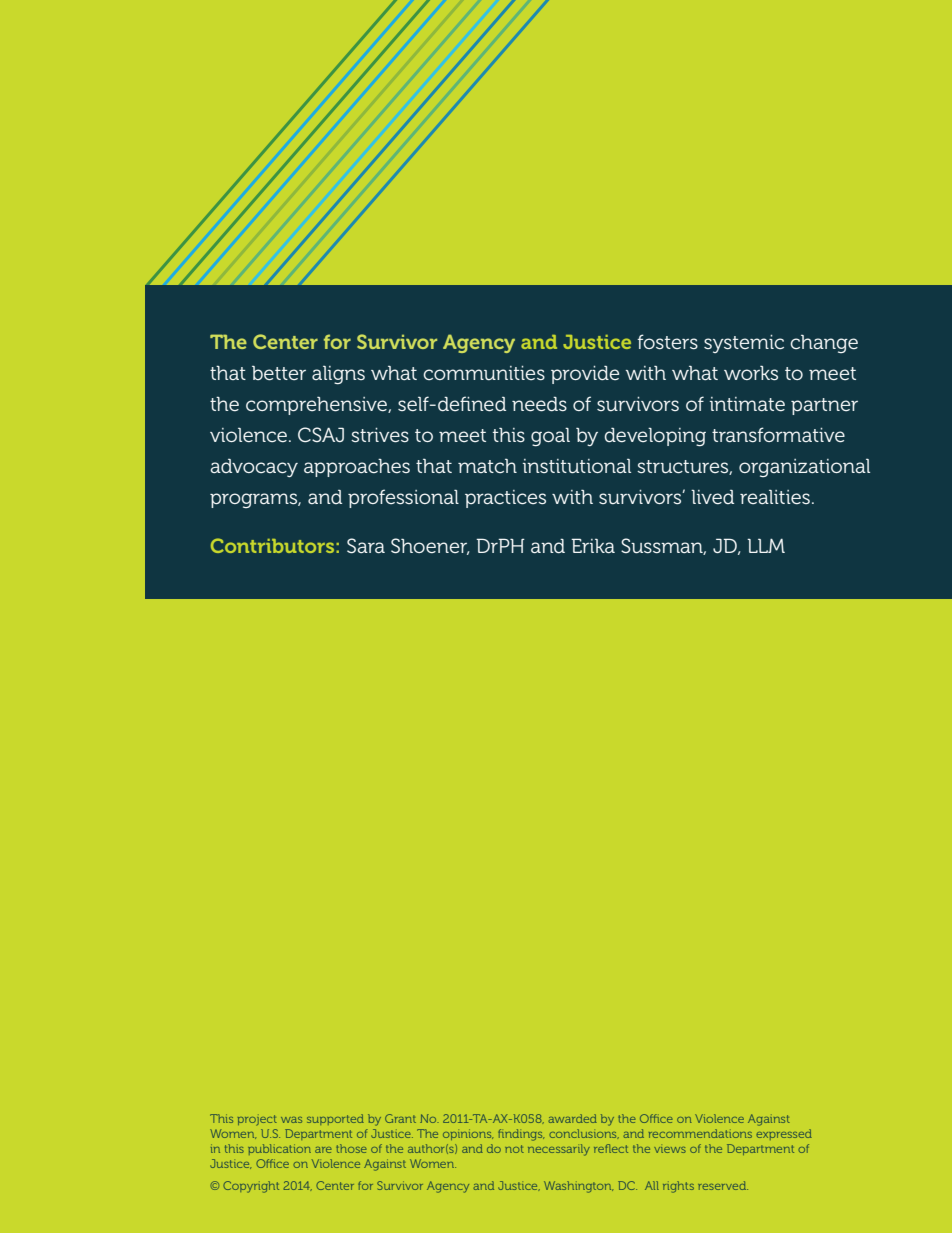 This image has height=1233, width=952. Describe the element at coordinates (766, 546) in the image. I see `LLM` at that location.
